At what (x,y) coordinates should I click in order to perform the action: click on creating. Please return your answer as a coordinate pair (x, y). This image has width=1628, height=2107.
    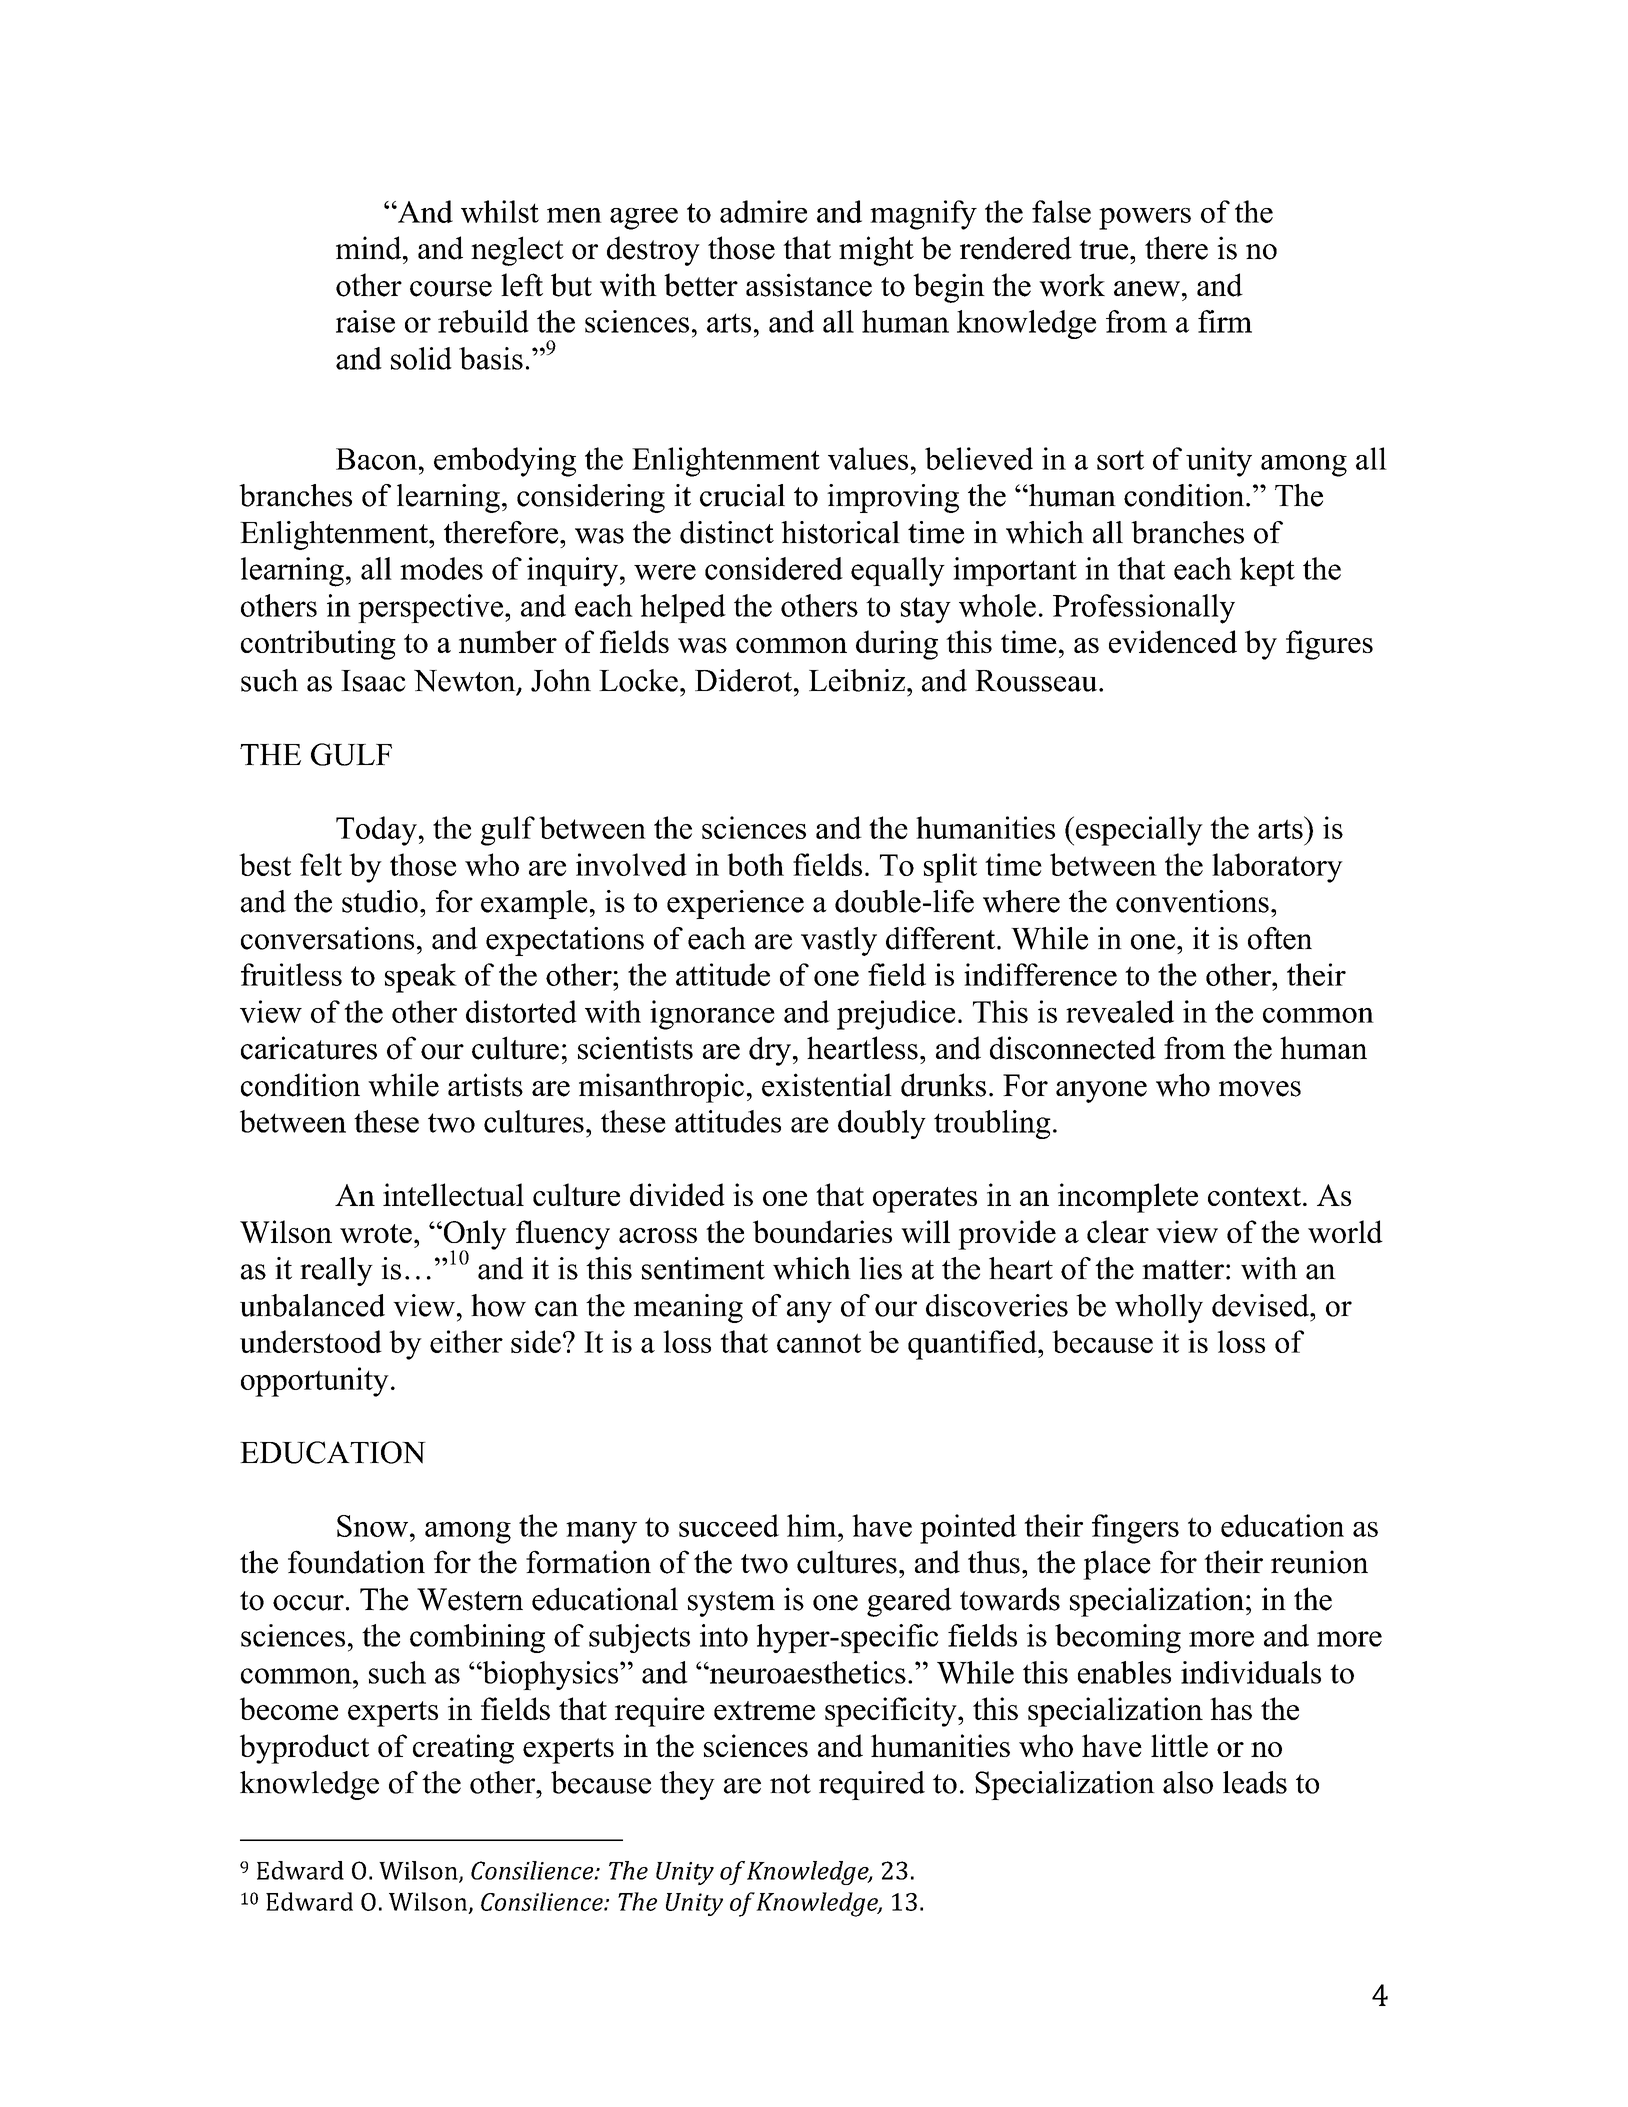
    Looking at the image, I should click on (463, 1749).
